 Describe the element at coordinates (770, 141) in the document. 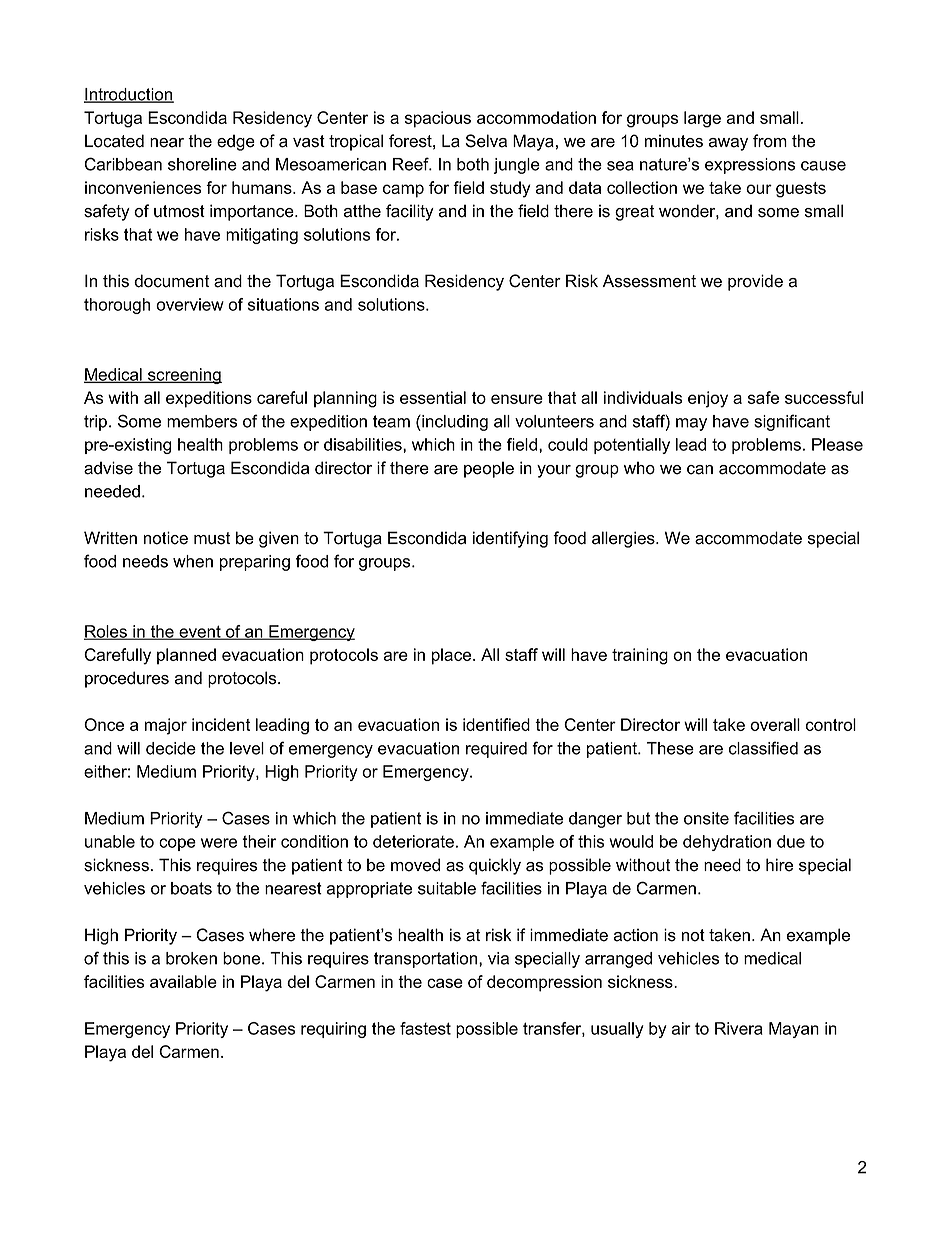

I see `from` at that location.
